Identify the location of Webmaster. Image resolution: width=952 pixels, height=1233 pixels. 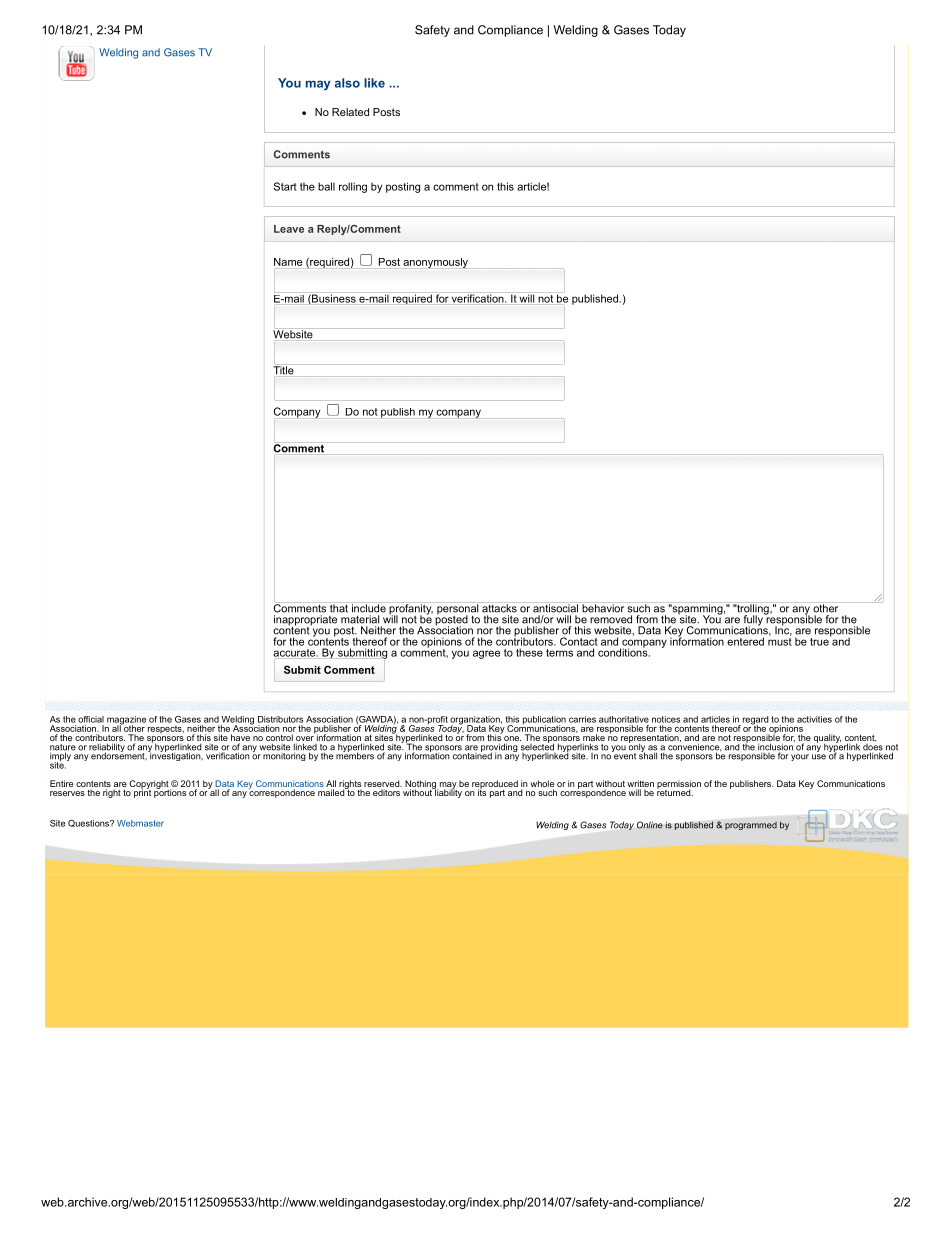
(140, 823).
